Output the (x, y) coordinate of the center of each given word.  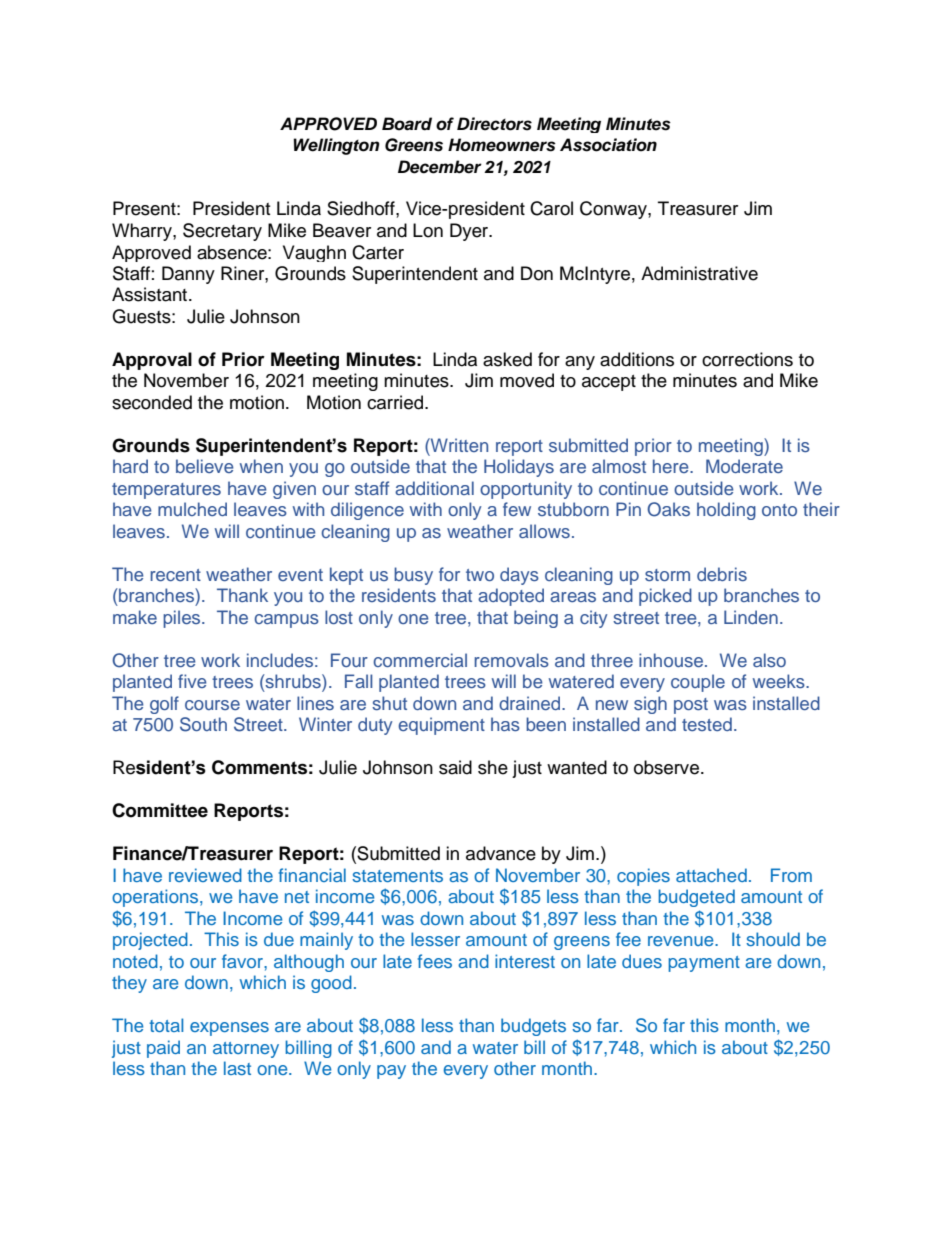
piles (183, 619)
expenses (229, 1029)
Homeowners (502, 145)
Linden (751, 617)
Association (608, 145)
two (480, 575)
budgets (533, 1027)
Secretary (222, 232)
